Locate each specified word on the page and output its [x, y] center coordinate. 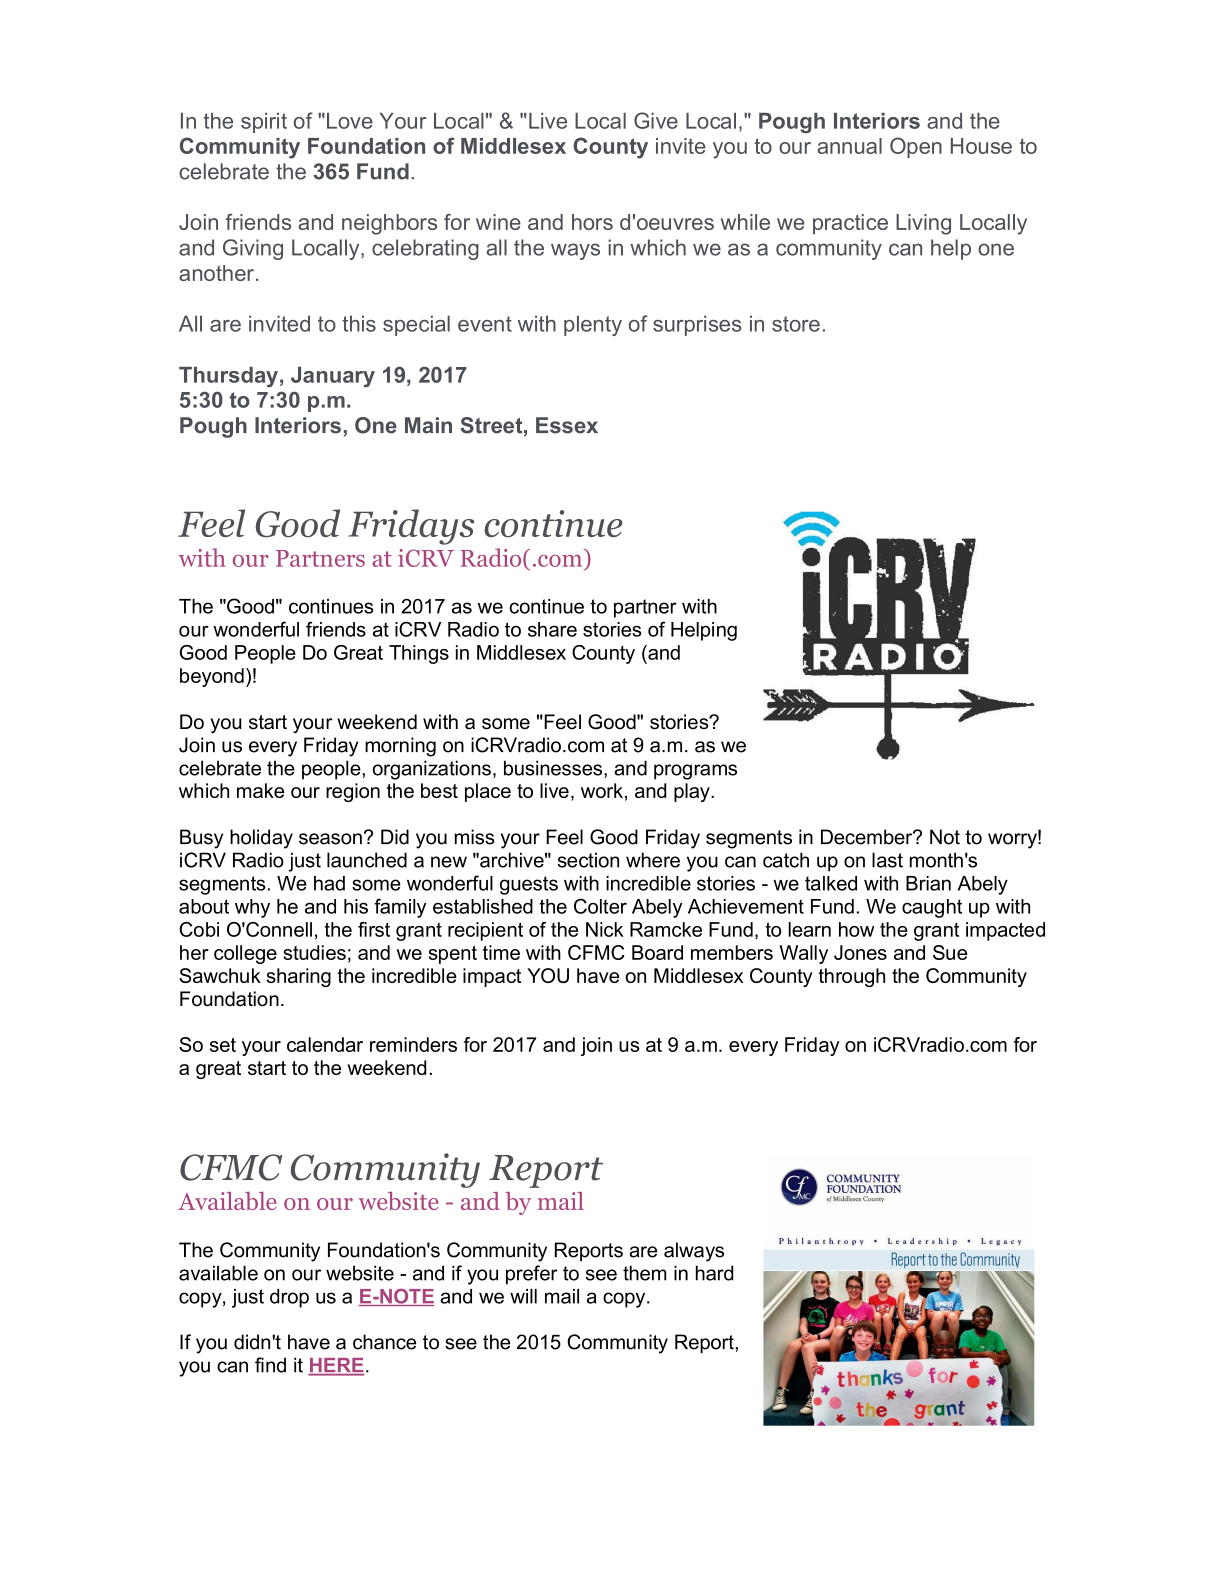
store [796, 324]
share [552, 629]
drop [289, 1298]
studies [314, 952]
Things [419, 654]
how [856, 929]
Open [916, 147]
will [523, 1296]
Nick [605, 929]
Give [656, 120]
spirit [264, 123]
